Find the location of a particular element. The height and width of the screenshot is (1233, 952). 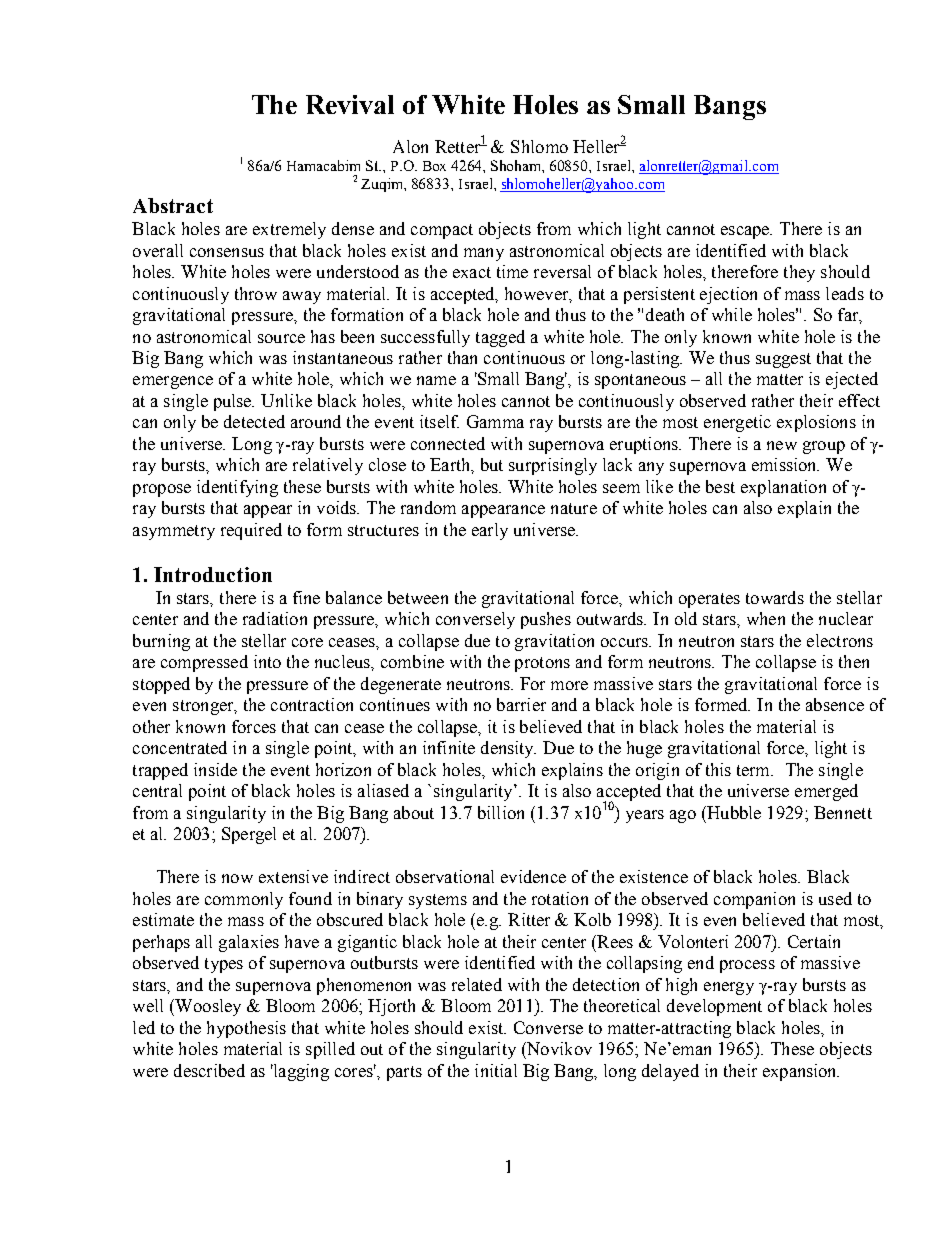

Gamma is located at coordinates (495, 421).
